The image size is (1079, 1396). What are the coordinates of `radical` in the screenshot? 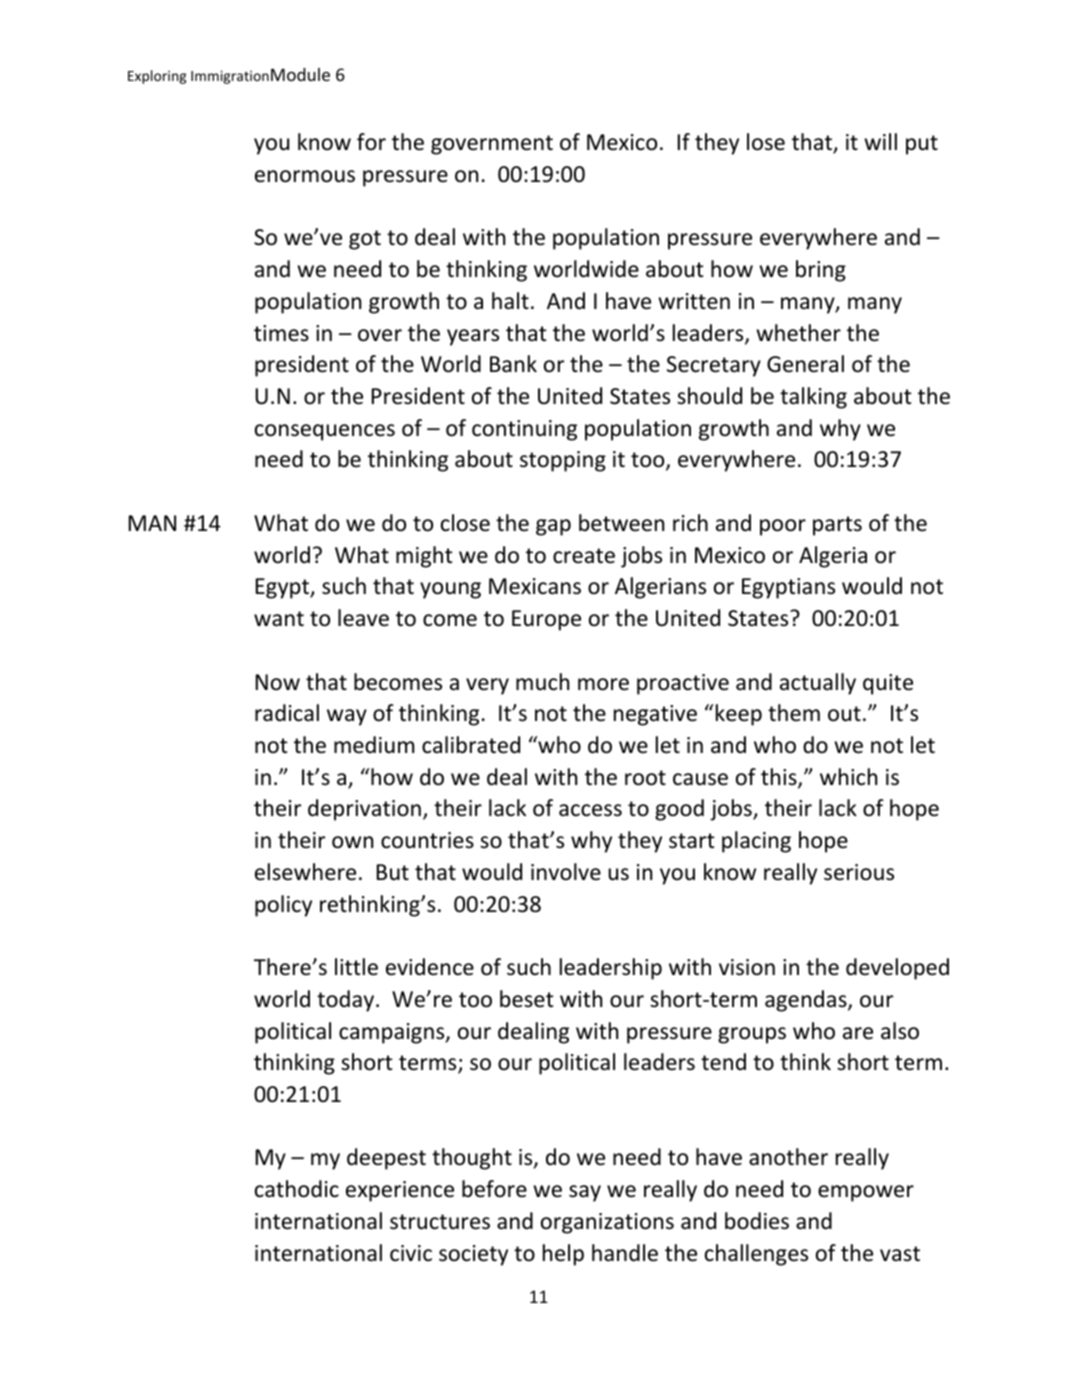 It's located at (287, 713).
